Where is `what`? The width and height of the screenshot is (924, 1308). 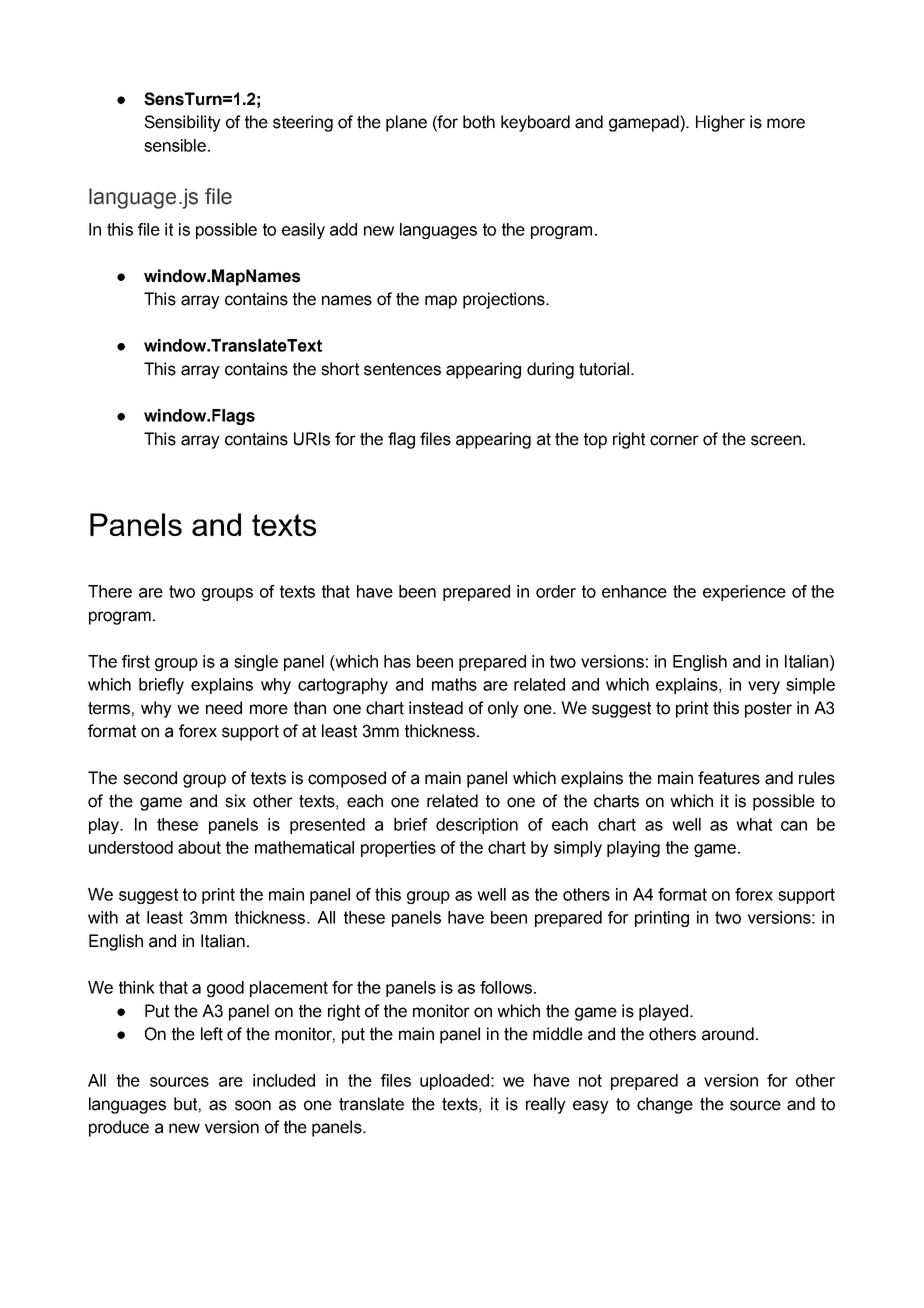 what is located at coordinates (754, 824).
